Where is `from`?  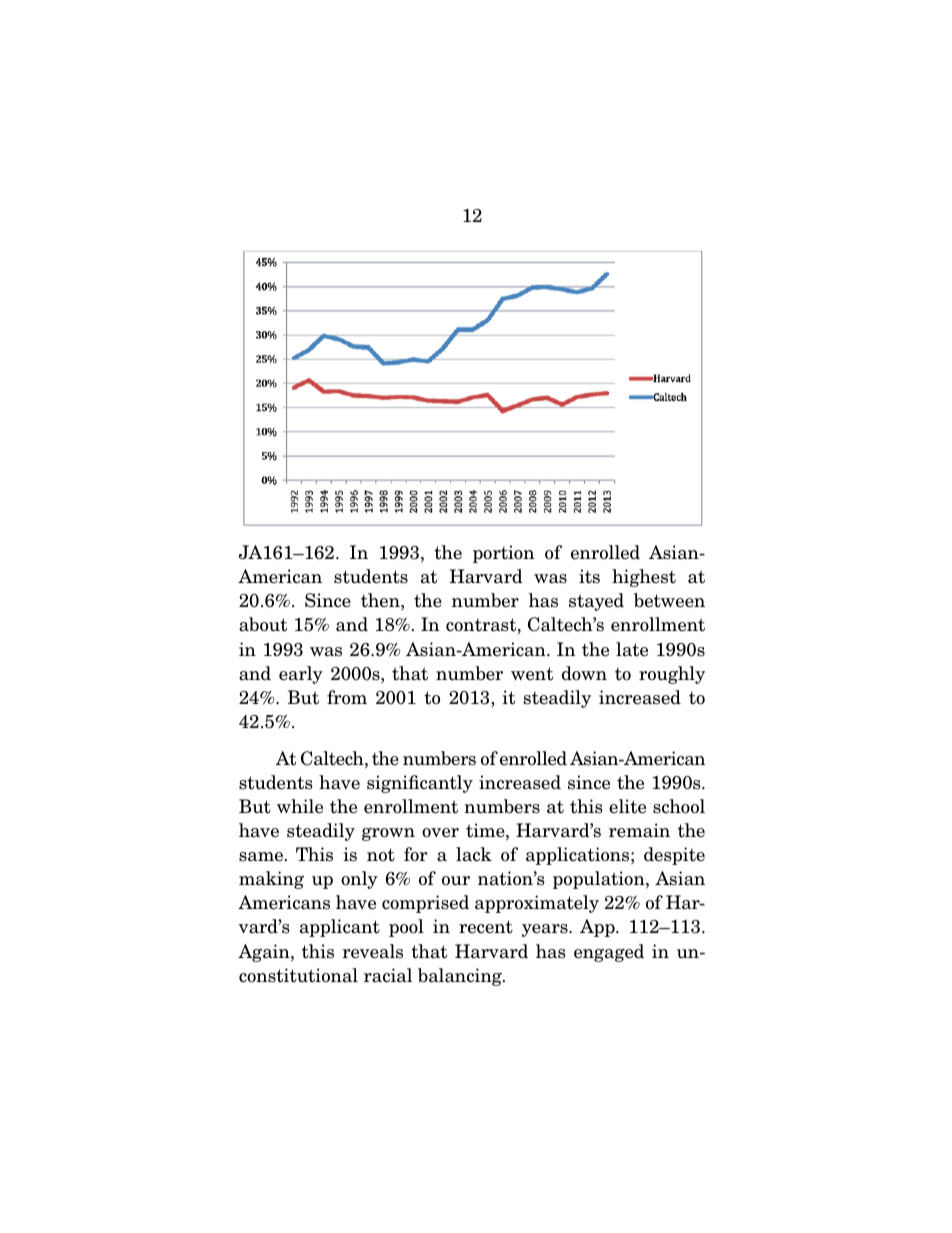 from is located at coordinates (347, 697).
